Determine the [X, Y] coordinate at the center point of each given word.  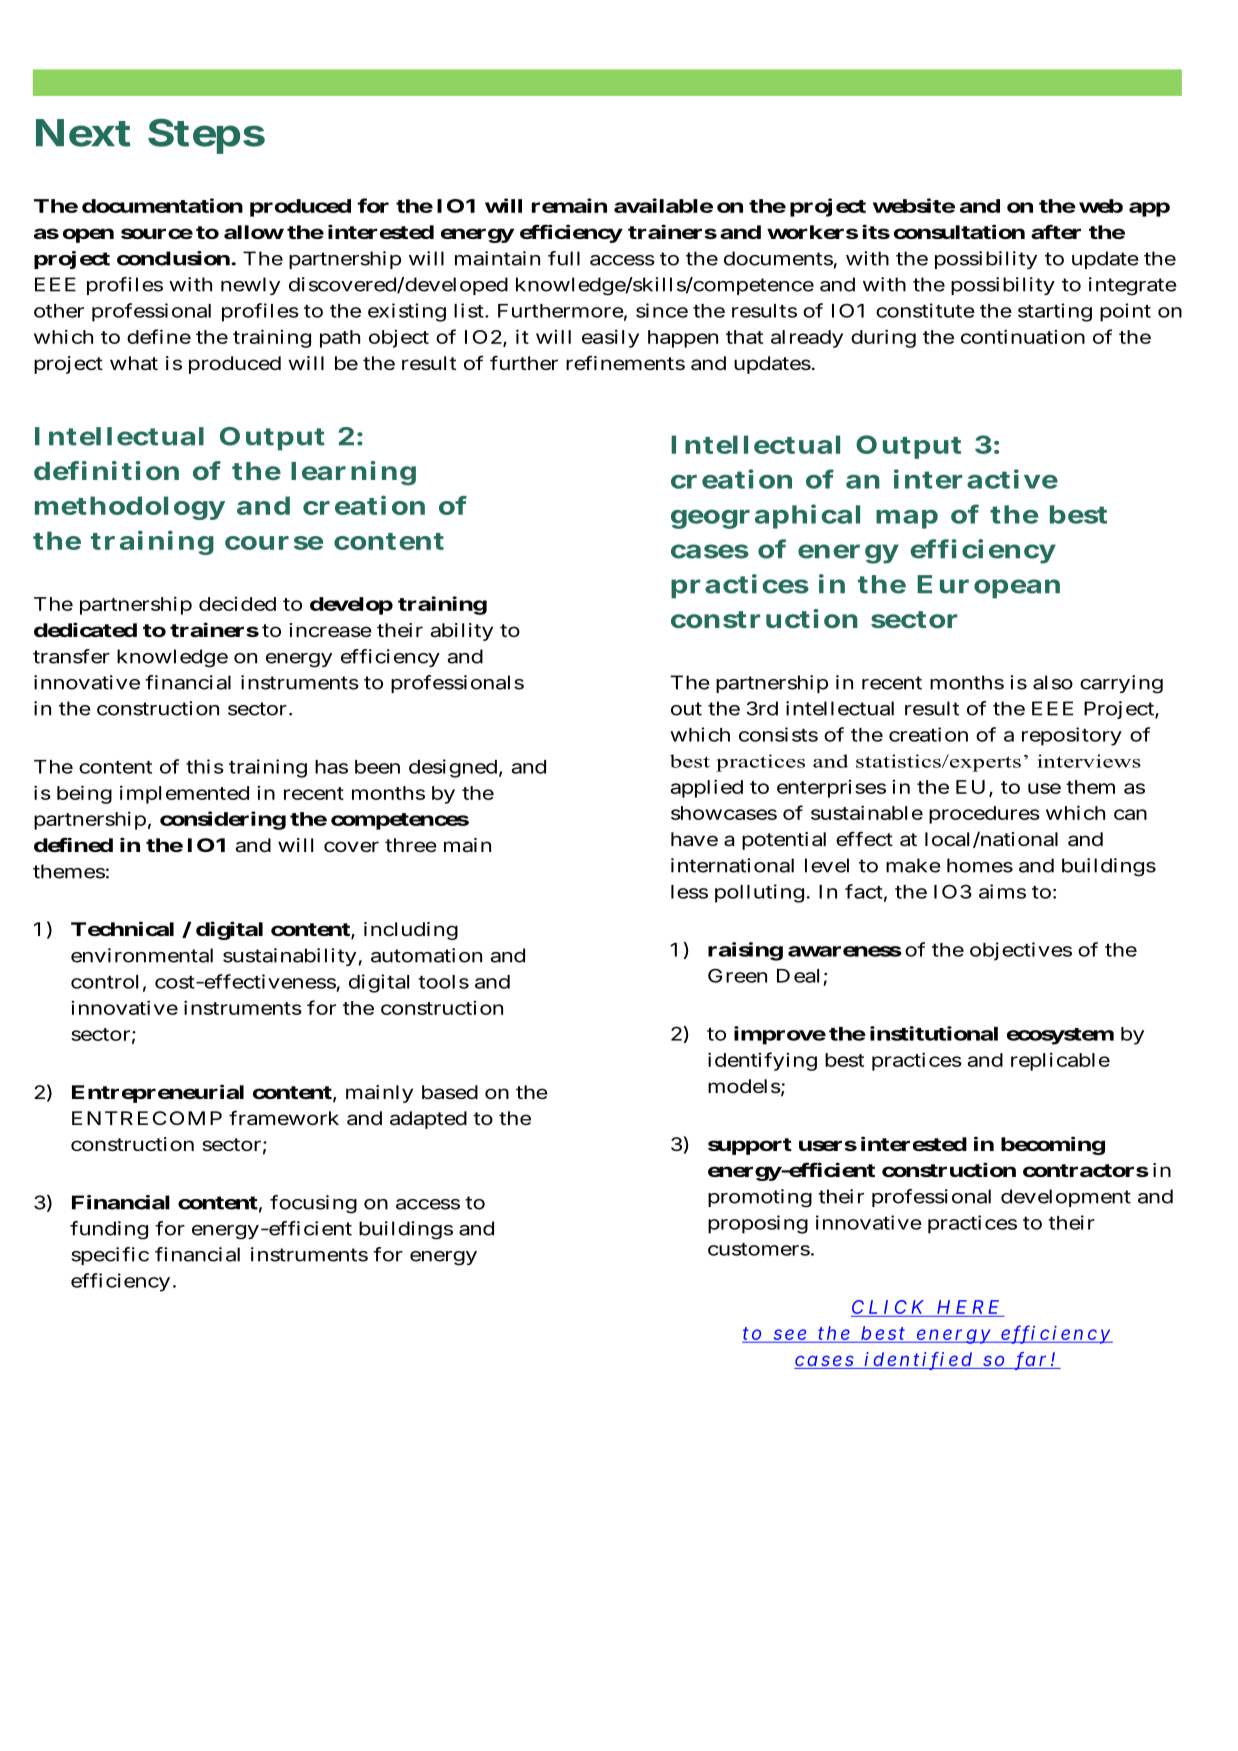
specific [110, 1256]
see [789, 1335]
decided [237, 604]
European [988, 587]
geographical [765, 516]
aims [1002, 891]
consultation [959, 231]
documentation [162, 205]
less [689, 892]
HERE [968, 1307]
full [564, 258]
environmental [142, 955]
